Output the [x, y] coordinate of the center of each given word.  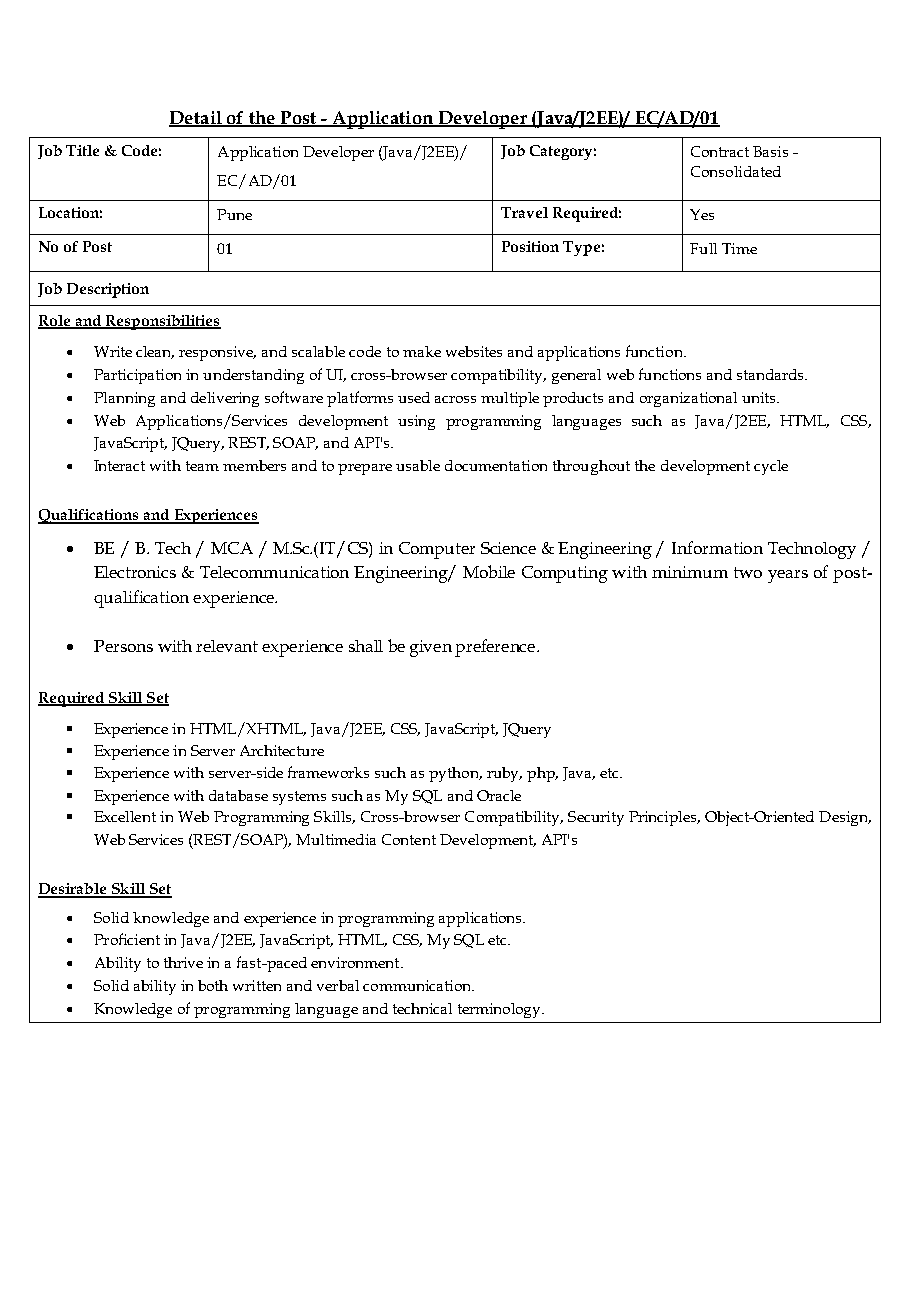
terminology [500, 1010]
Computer [437, 550]
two [748, 572]
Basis [770, 151]
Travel [524, 212]
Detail [196, 118]
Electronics [135, 572]
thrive [183, 962]
